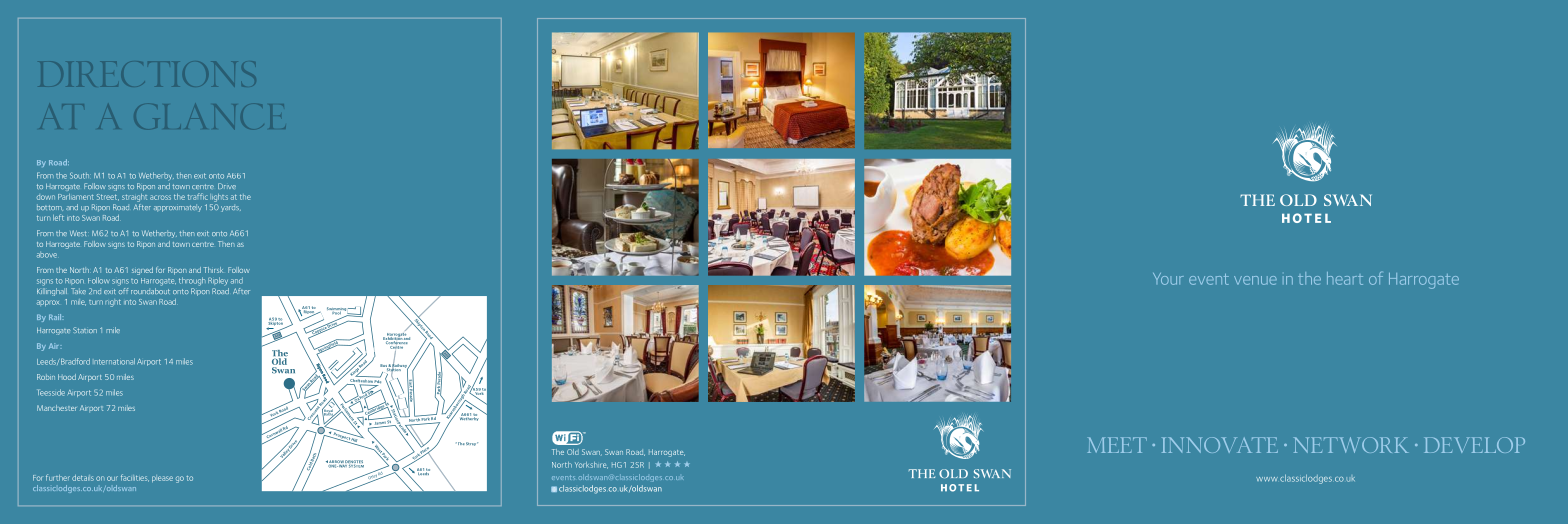 The height and width of the screenshot is (524, 1568). What do you see at coordinates (197, 196) in the screenshot?
I see `traffic` at bounding box center [197, 196].
